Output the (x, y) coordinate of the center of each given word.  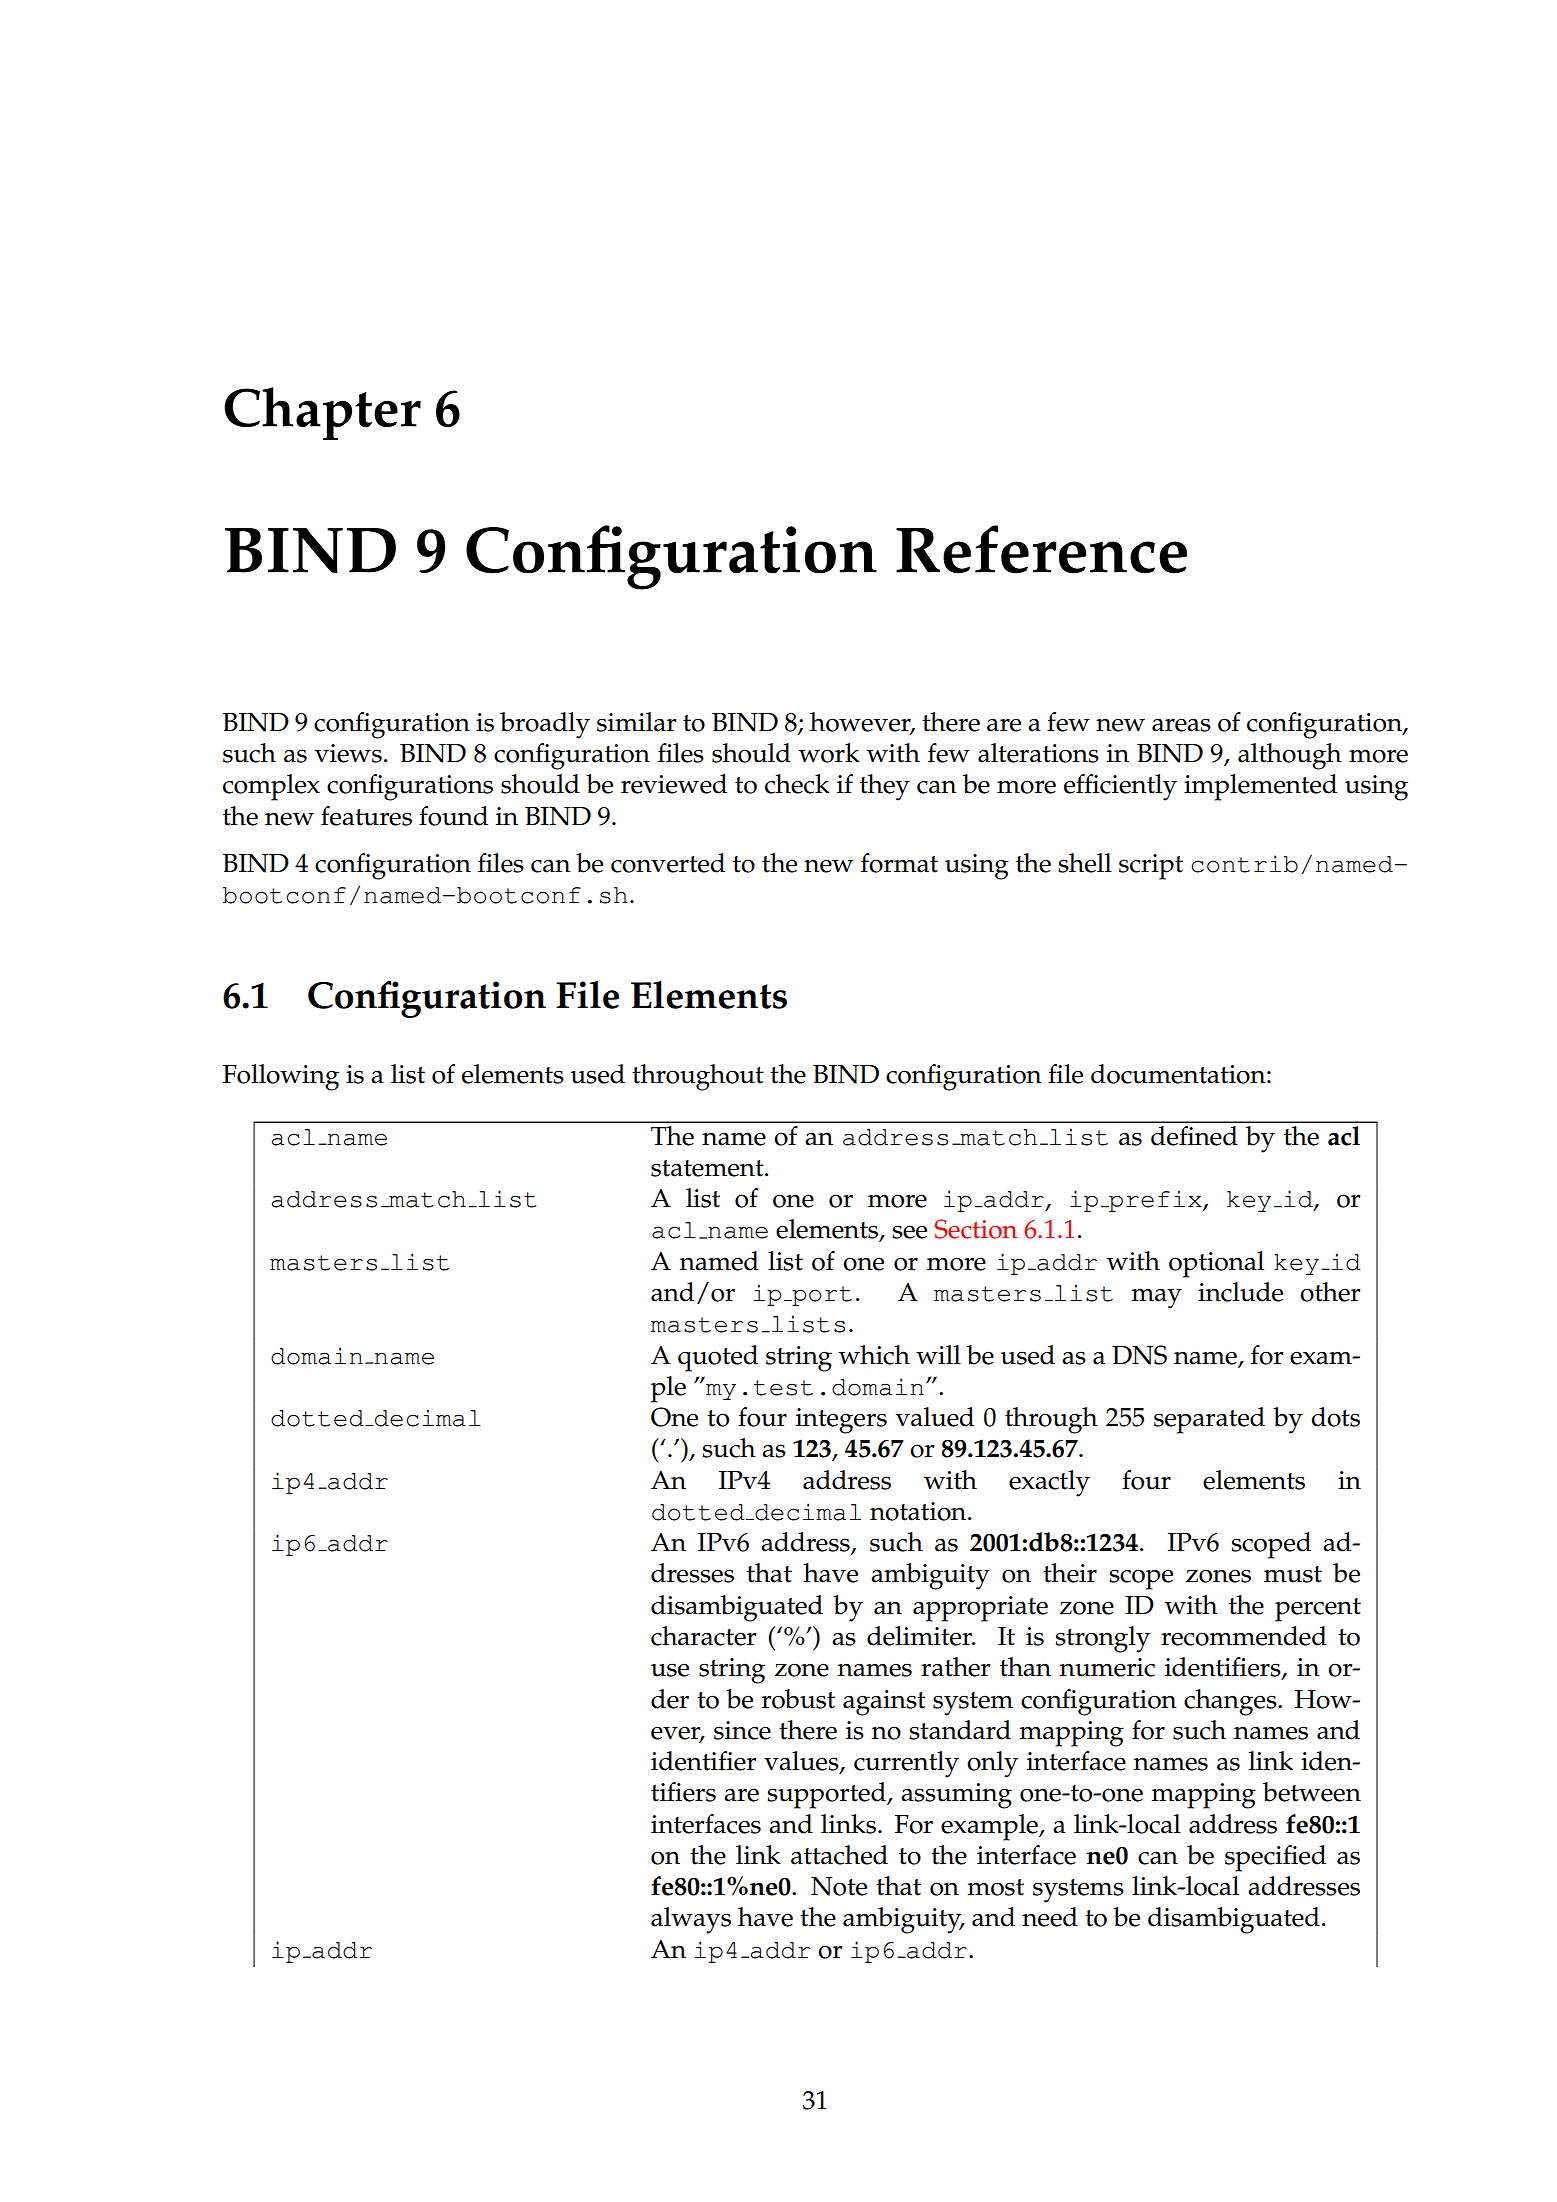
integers (841, 1421)
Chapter (322, 413)
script (1151, 867)
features (366, 816)
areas (1181, 725)
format (899, 863)
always (691, 1920)
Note (839, 1886)
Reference (1041, 549)
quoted (718, 1358)
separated (1209, 1420)
